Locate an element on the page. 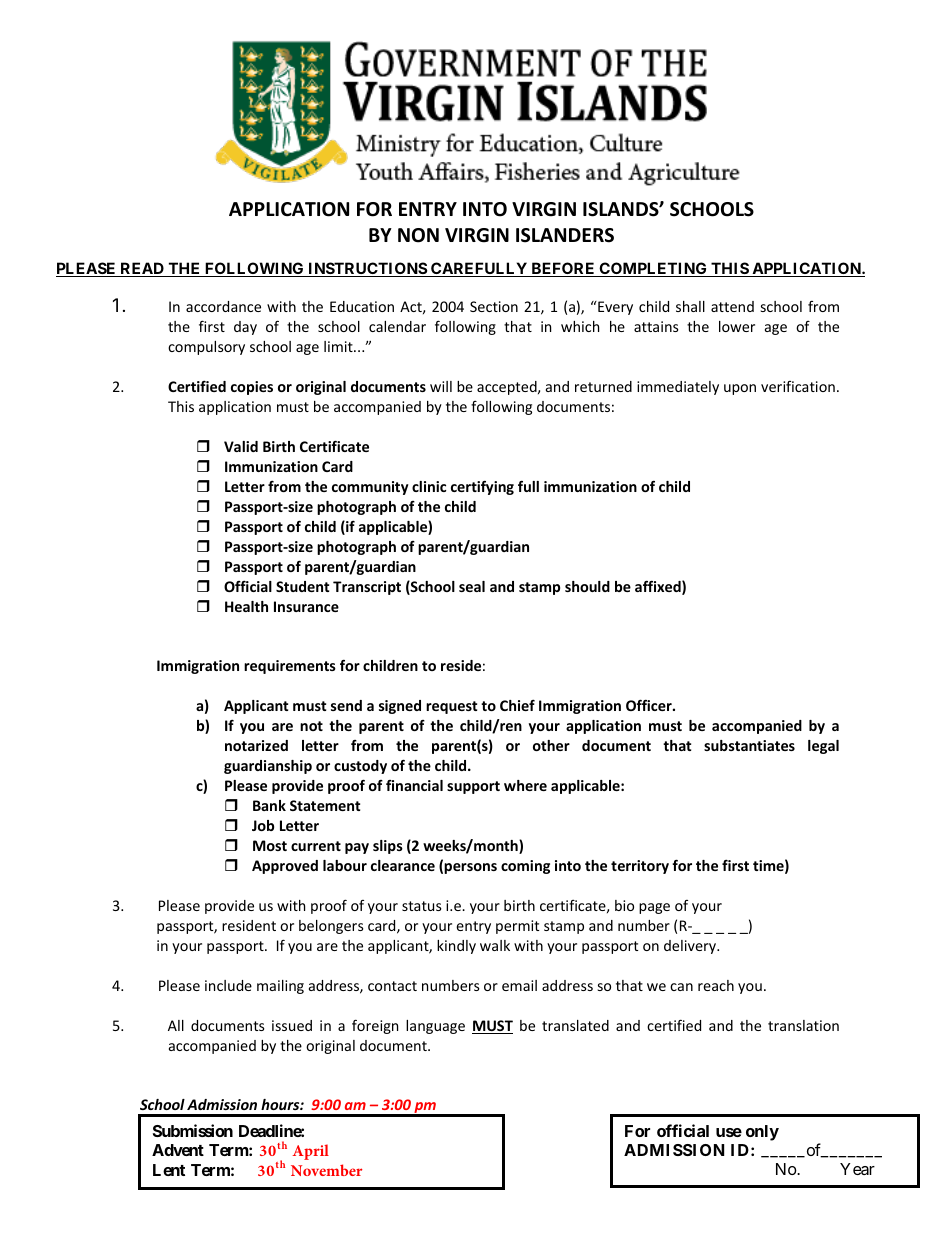 The height and width of the document is (1233, 952). notarized is located at coordinates (256, 745).
